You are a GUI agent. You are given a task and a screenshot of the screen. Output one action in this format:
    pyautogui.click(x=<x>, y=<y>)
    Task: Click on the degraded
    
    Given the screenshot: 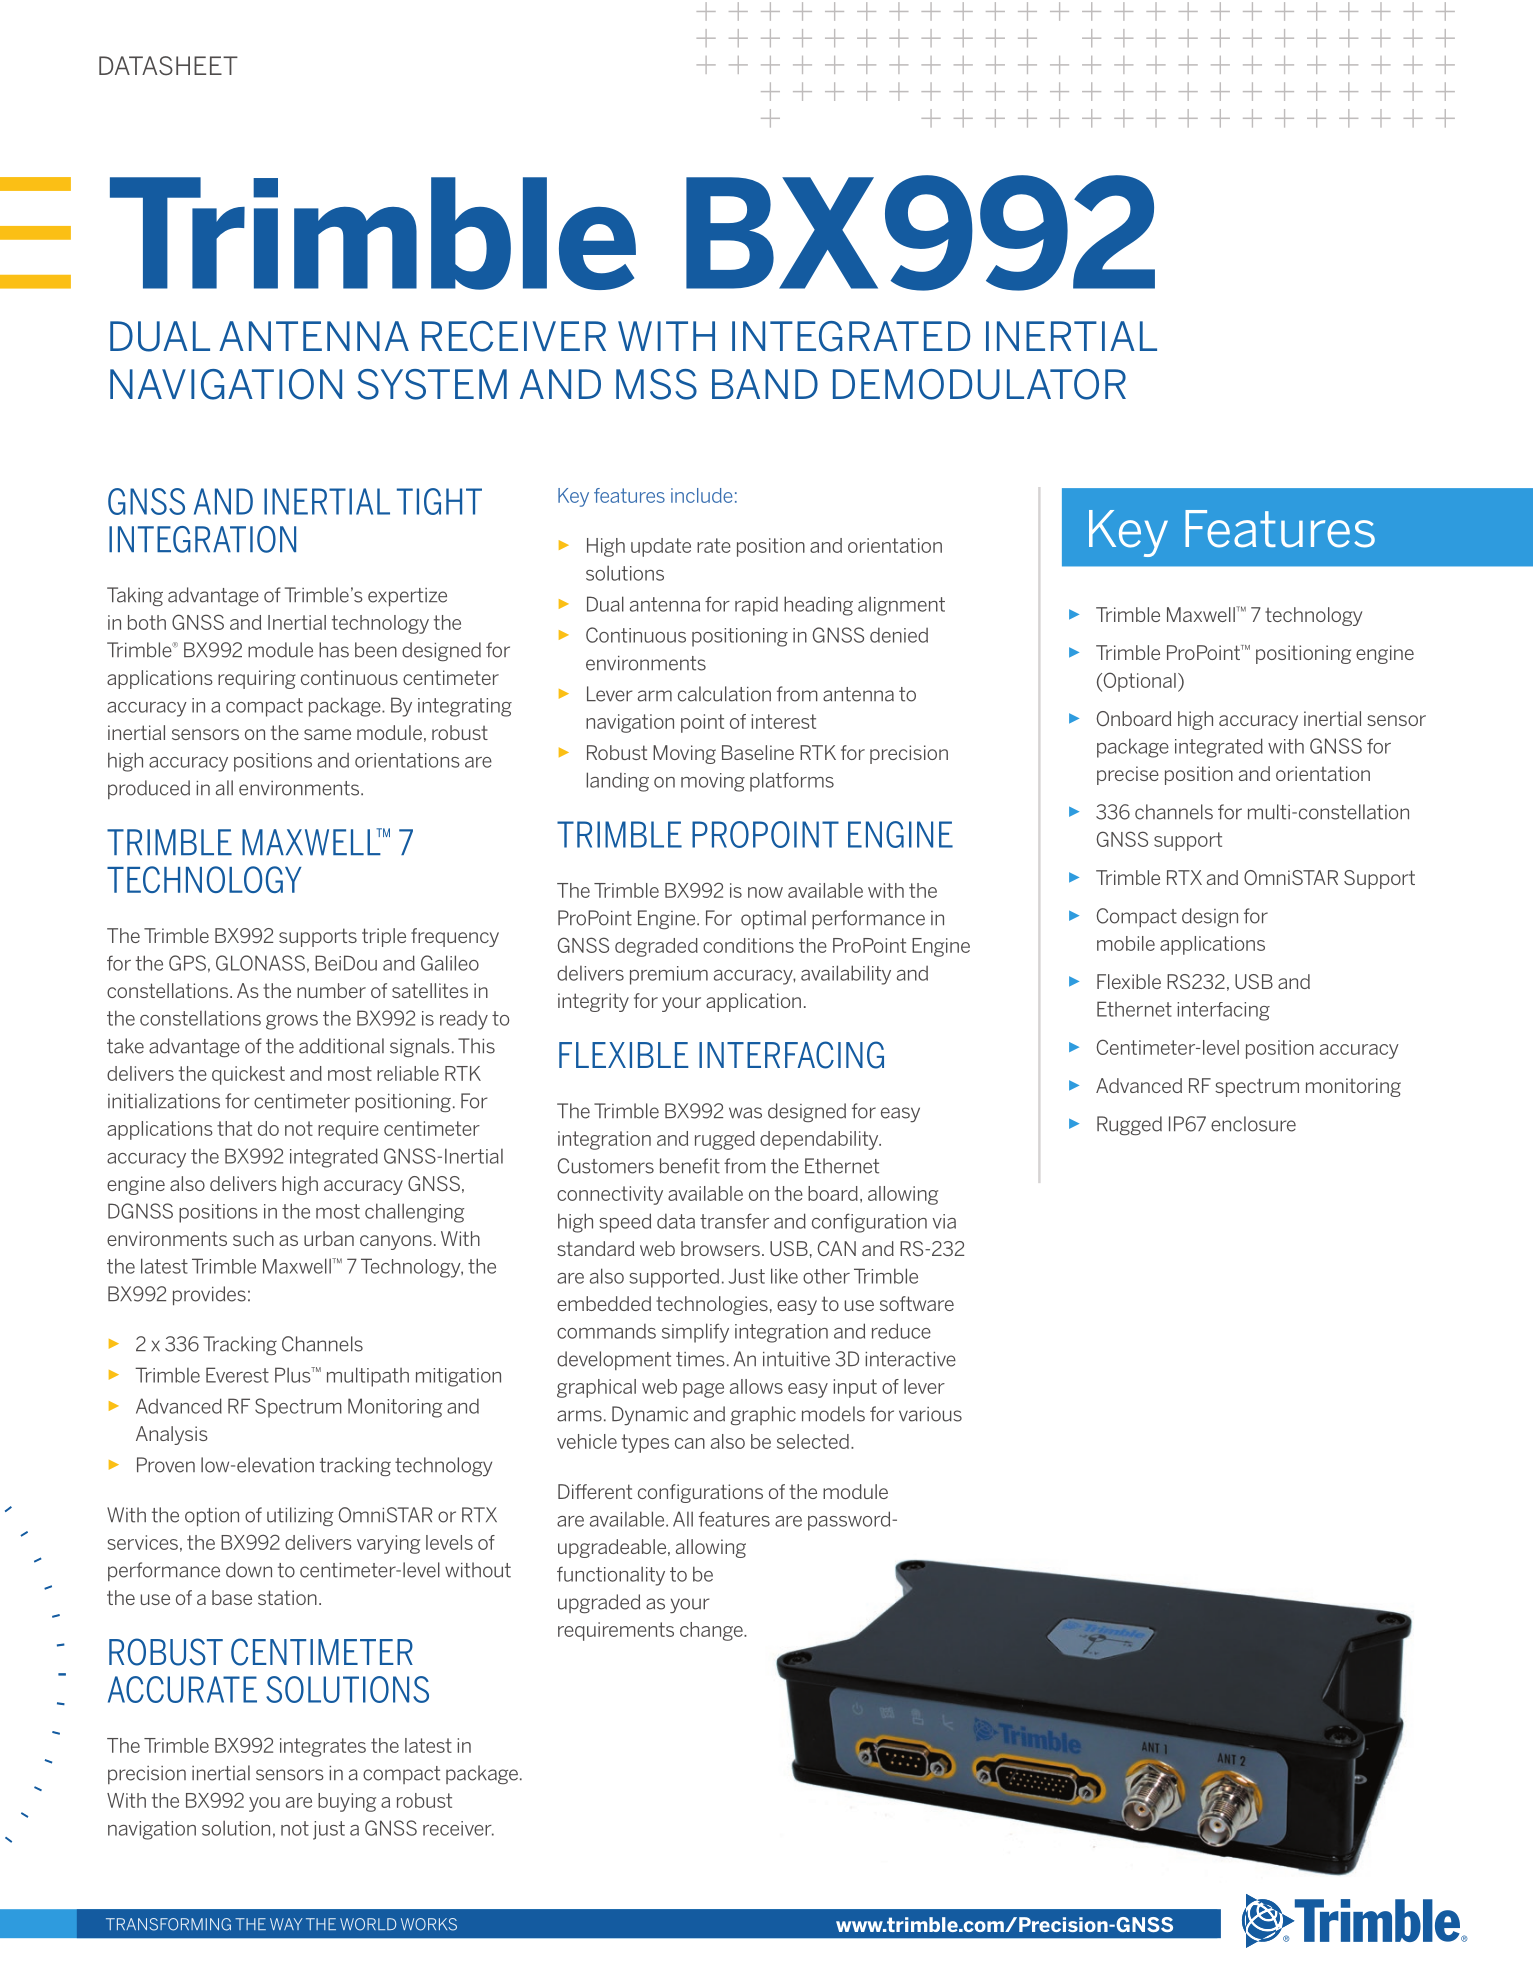 What is the action you would take?
    pyautogui.click(x=656, y=947)
